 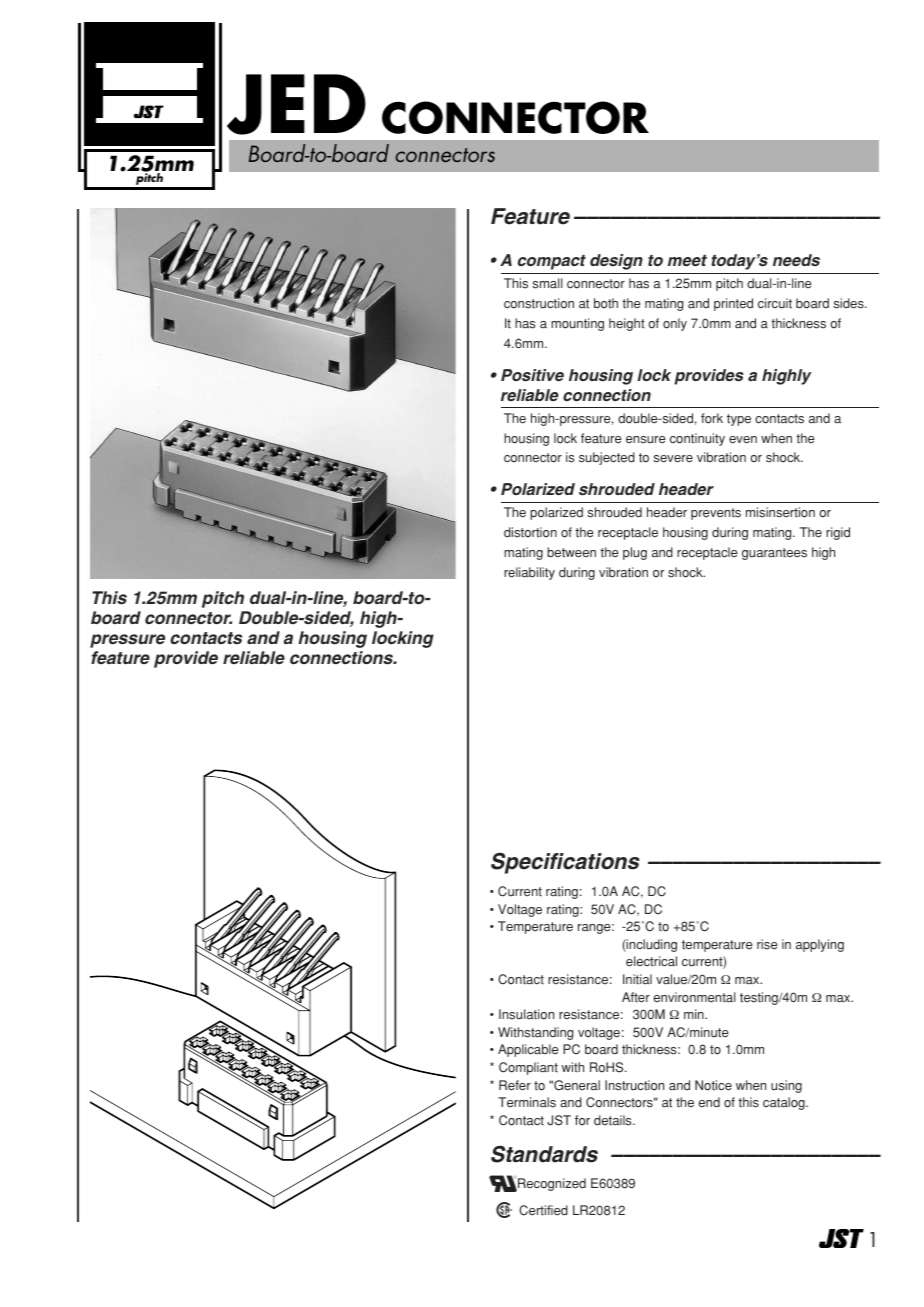 I want to click on reliability, so click(x=529, y=573).
